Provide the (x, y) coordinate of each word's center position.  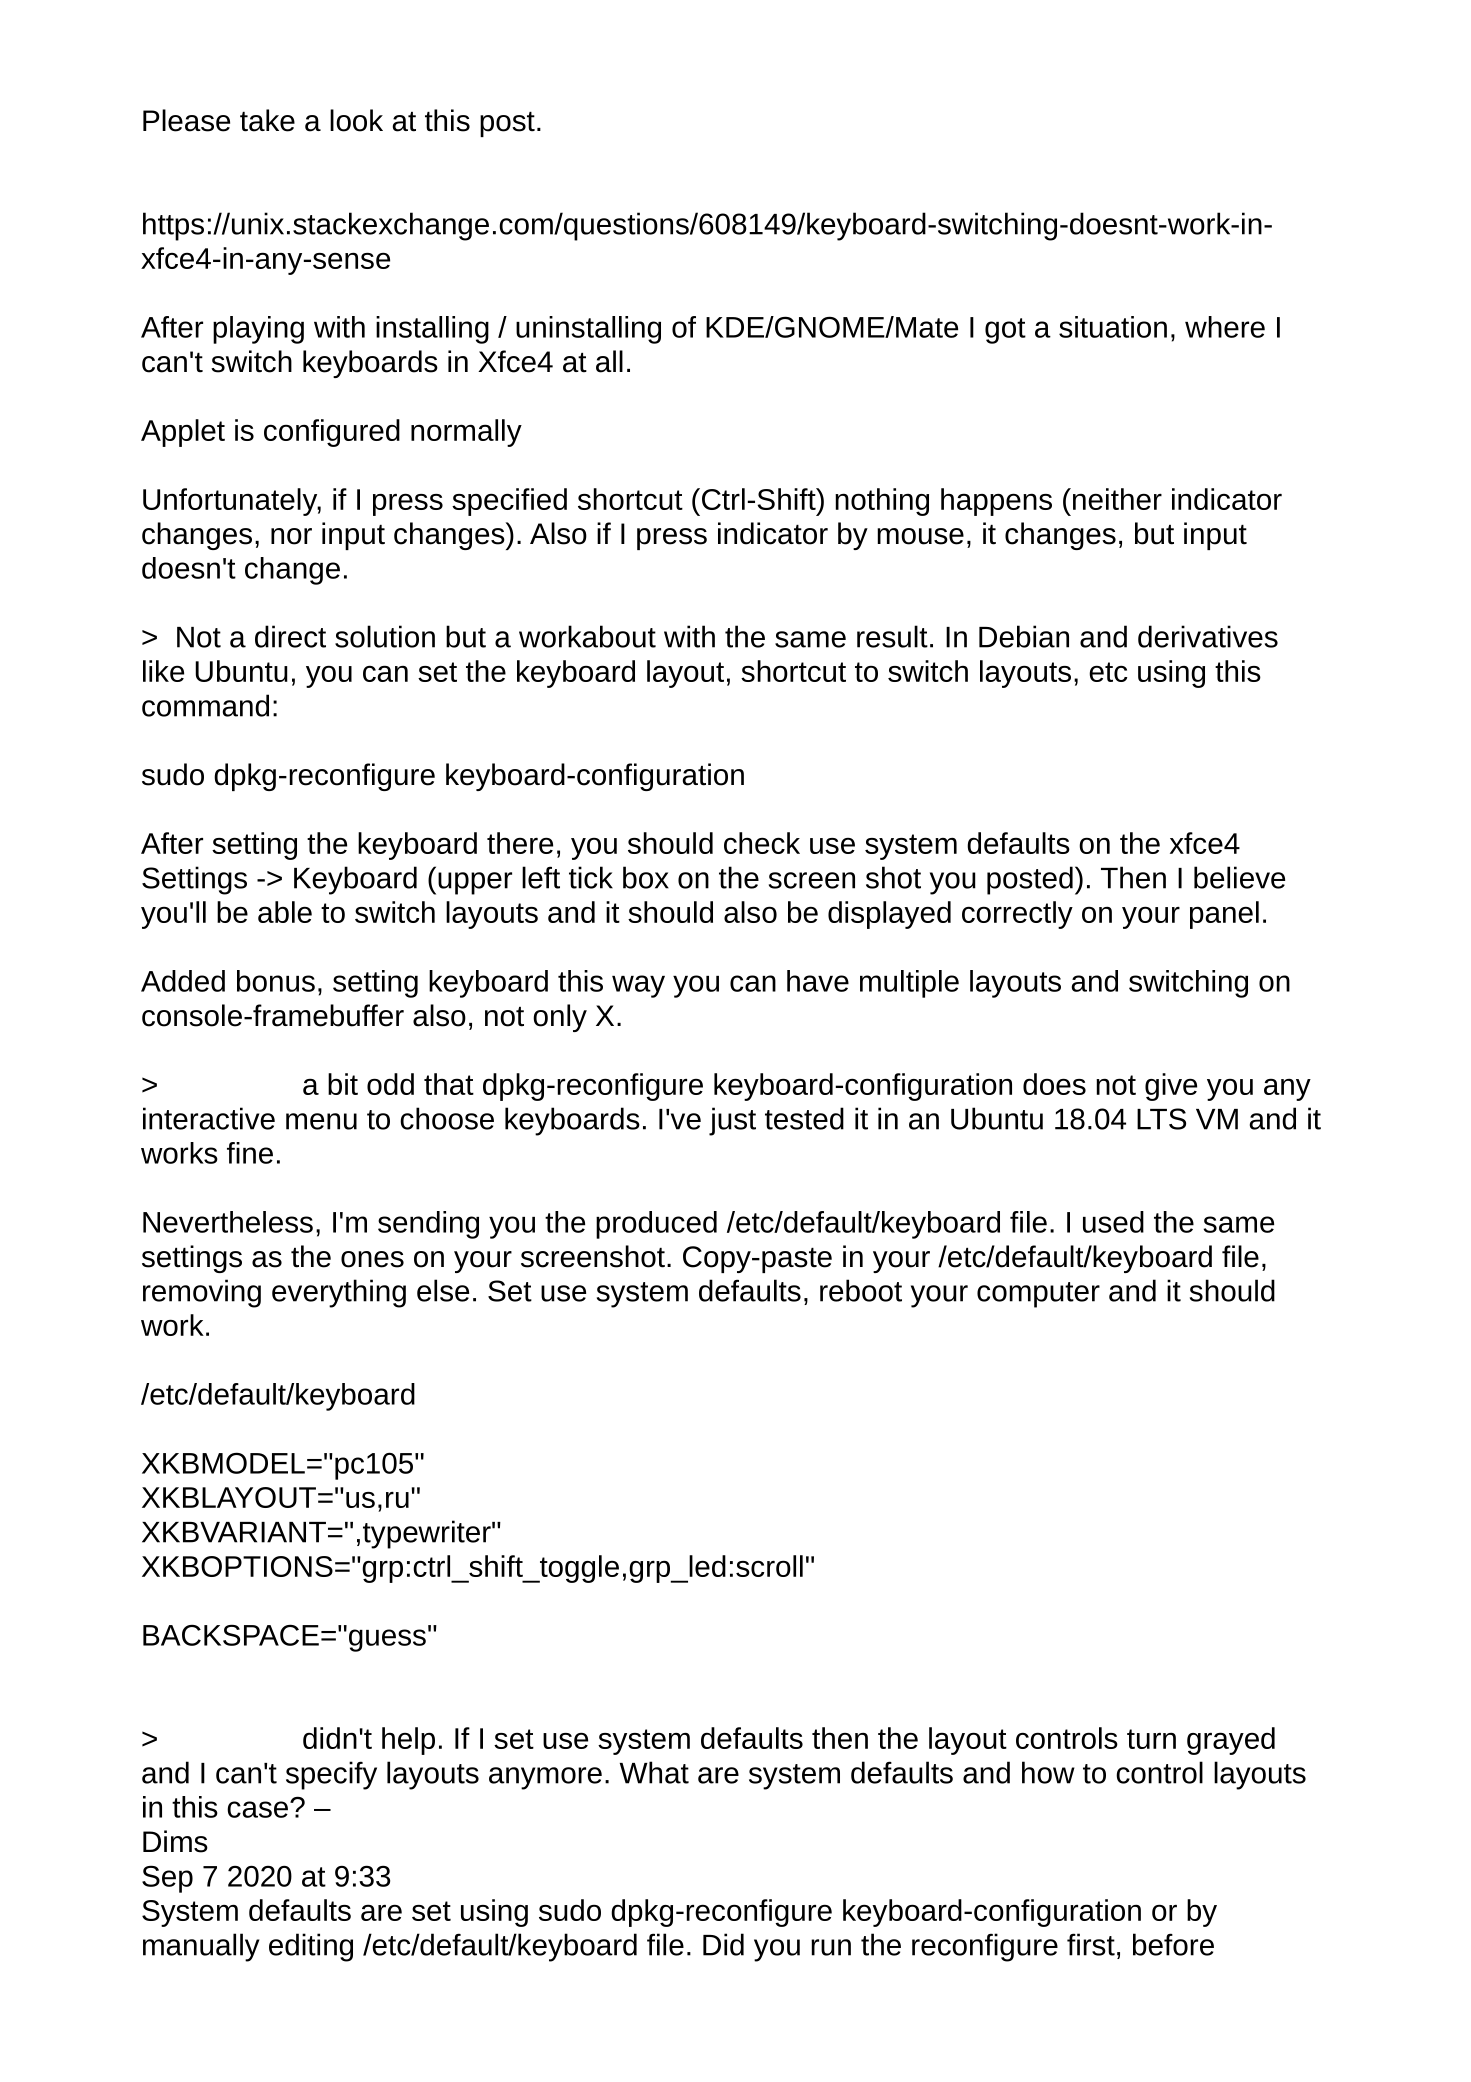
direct (290, 636)
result (892, 636)
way (638, 986)
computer (1038, 1295)
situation (1113, 327)
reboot (861, 1290)
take (267, 120)
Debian (1024, 636)
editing (311, 1947)
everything (339, 1293)
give (1171, 1087)
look (356, 120)
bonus (276, 981)
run (831, 1947)
